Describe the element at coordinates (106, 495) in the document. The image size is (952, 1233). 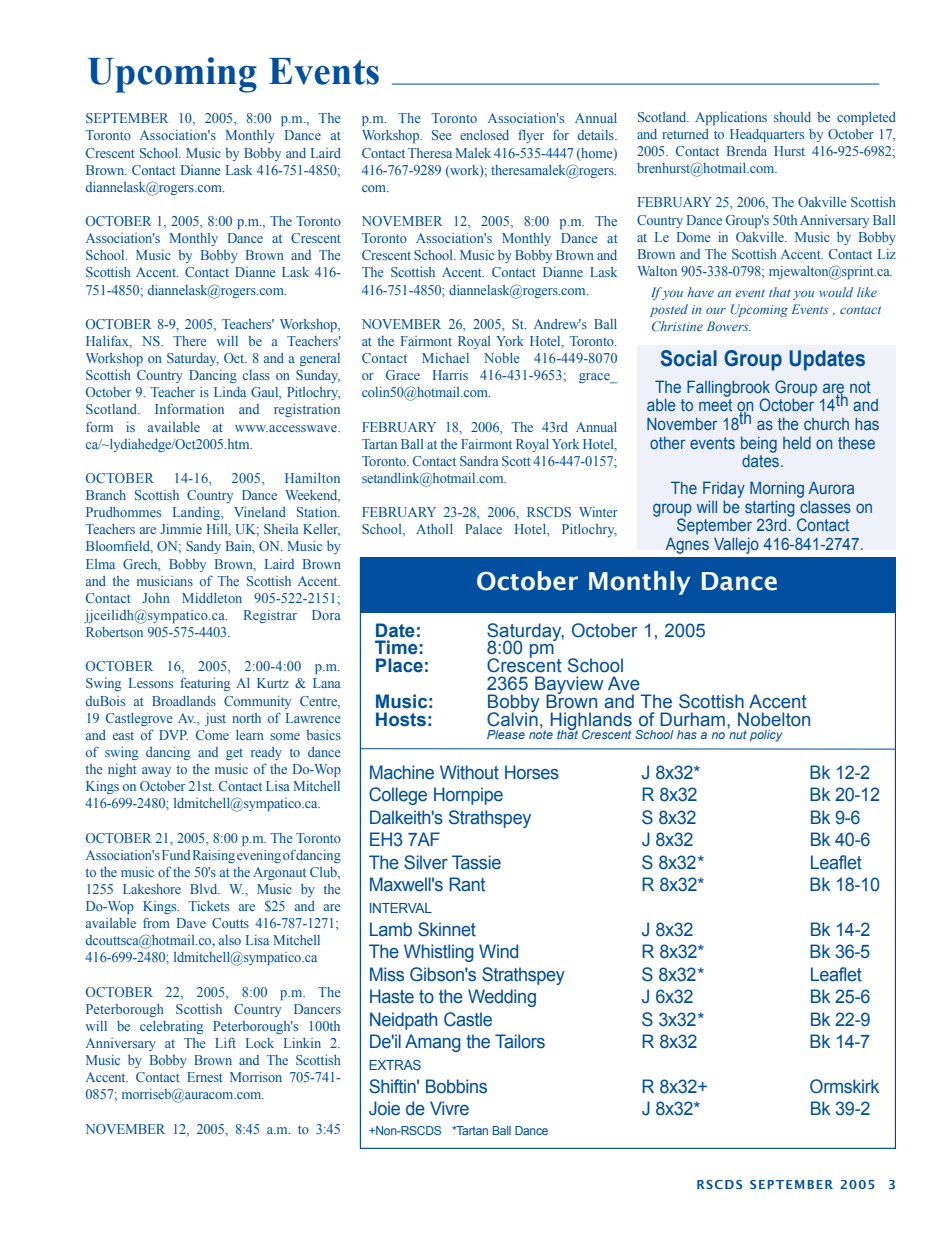
I see `Branch` at that location.
